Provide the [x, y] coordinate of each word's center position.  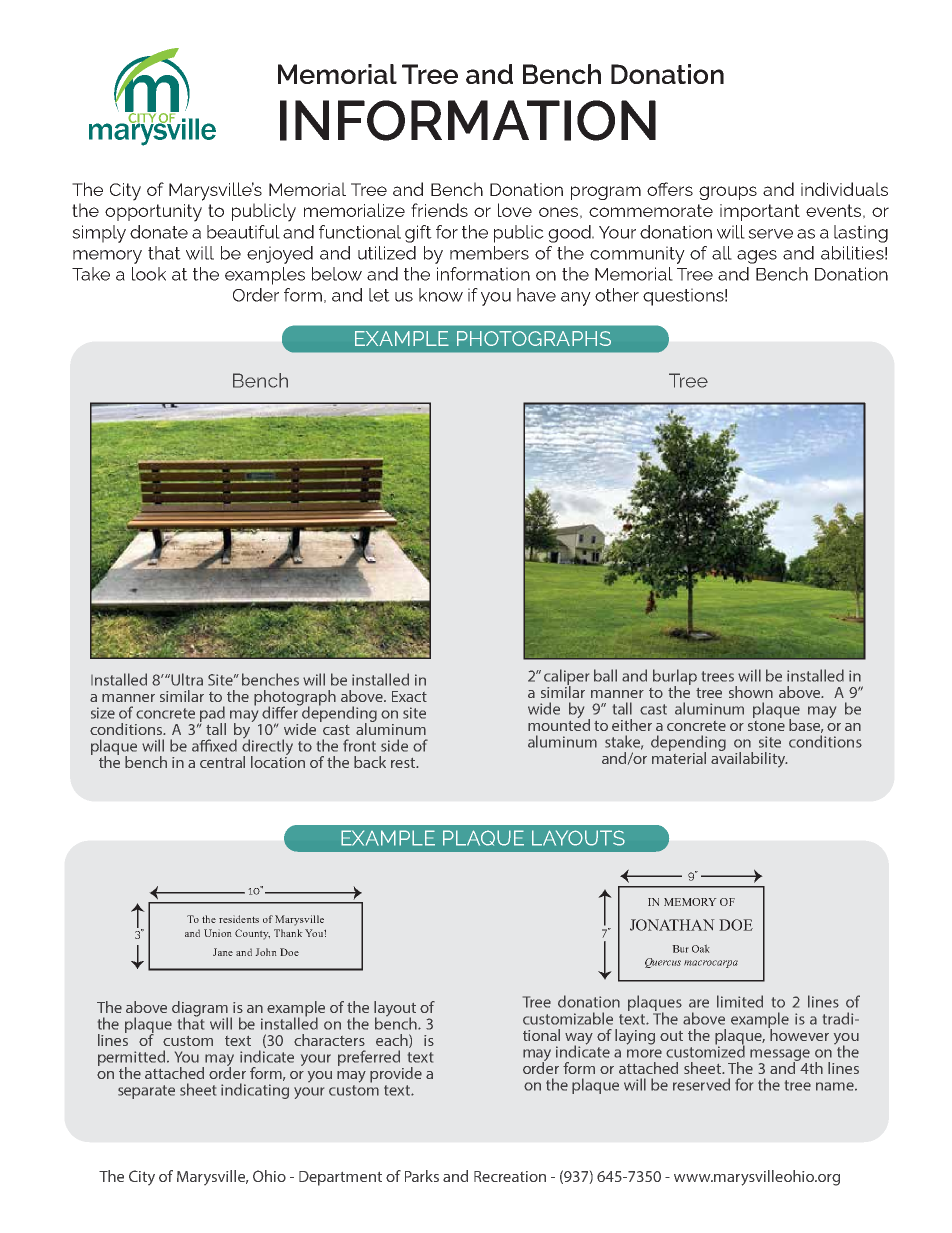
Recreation [510, 1176]
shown [751, 692]
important [760, 212]
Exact [409, 696]
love [515, 210]
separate [146, 1092]
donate [159, 232]
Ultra [187, 679]
